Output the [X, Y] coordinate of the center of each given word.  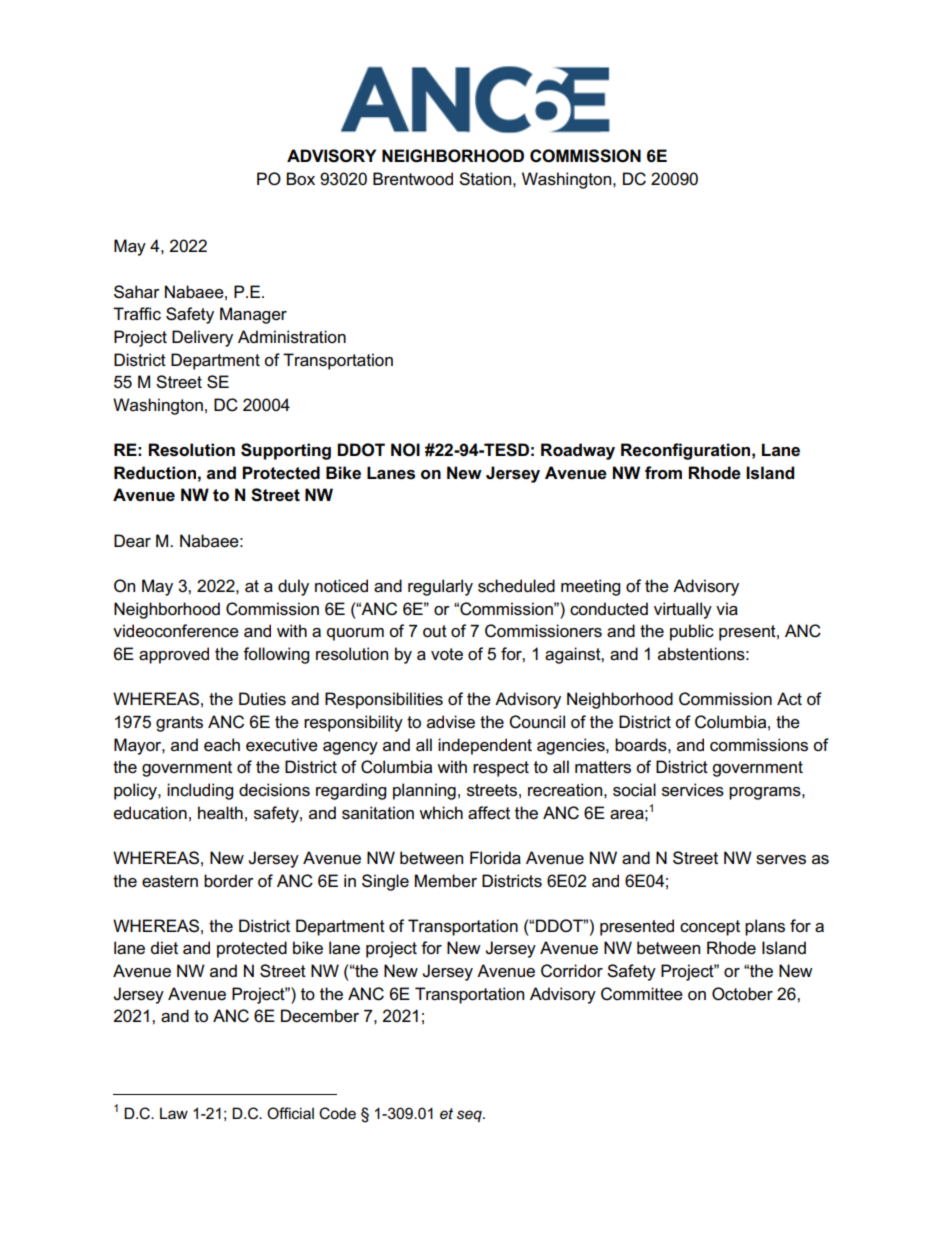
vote [447, 654]
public [692, 632]
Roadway [578, 451]
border [229, 881]
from [663, 473]
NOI [405, 450]
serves [781, 860]
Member [446, 881]
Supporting [286, 451]
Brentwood [413, 179]
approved [174, 655]
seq [470, 1116]
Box [300, 179]
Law [174, 1113]
